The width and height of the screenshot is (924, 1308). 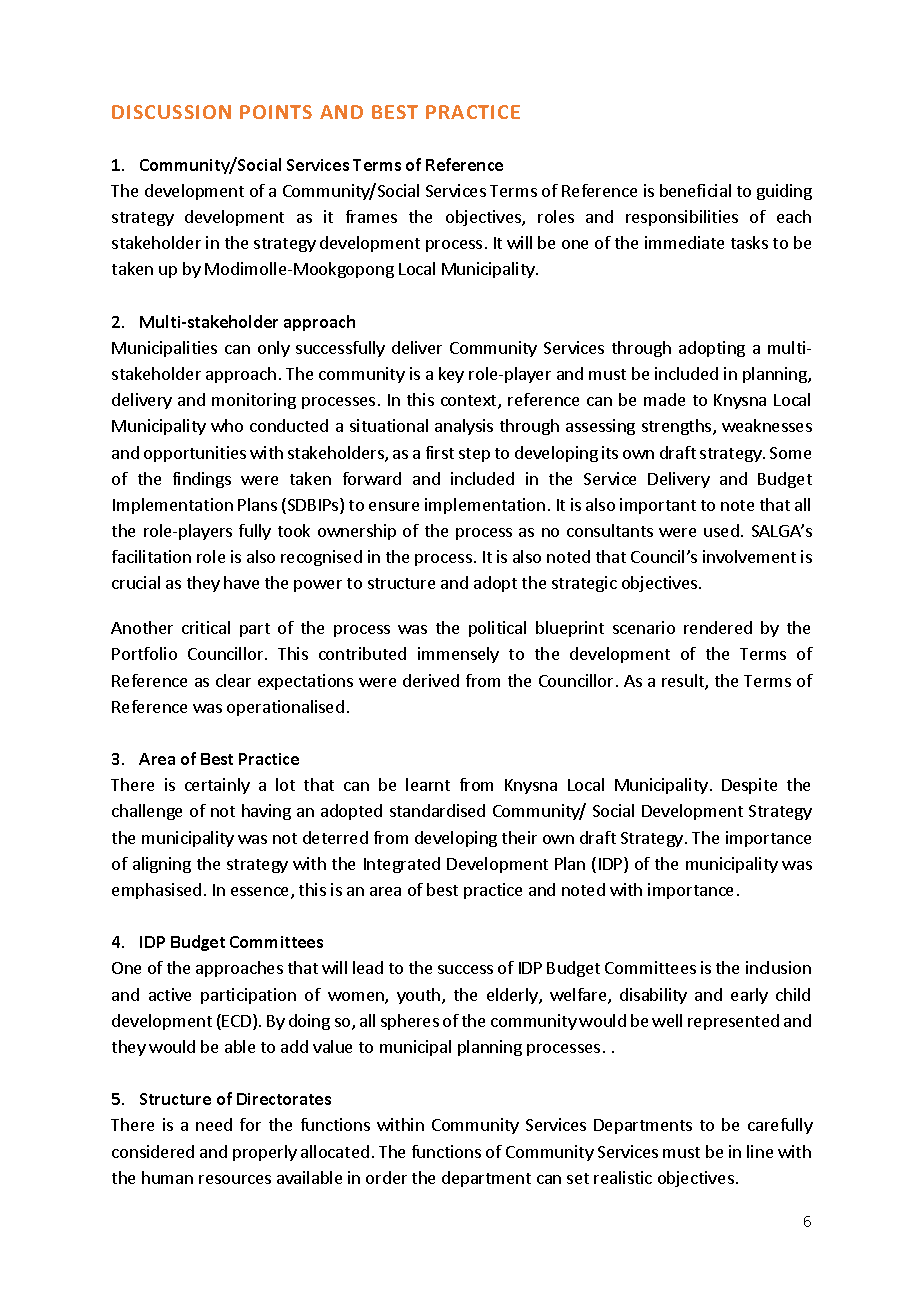 What do you see at coordinates (171, 112) in the screenshot?
I see `DISCUSSION` at bounding box center [171, 112].
